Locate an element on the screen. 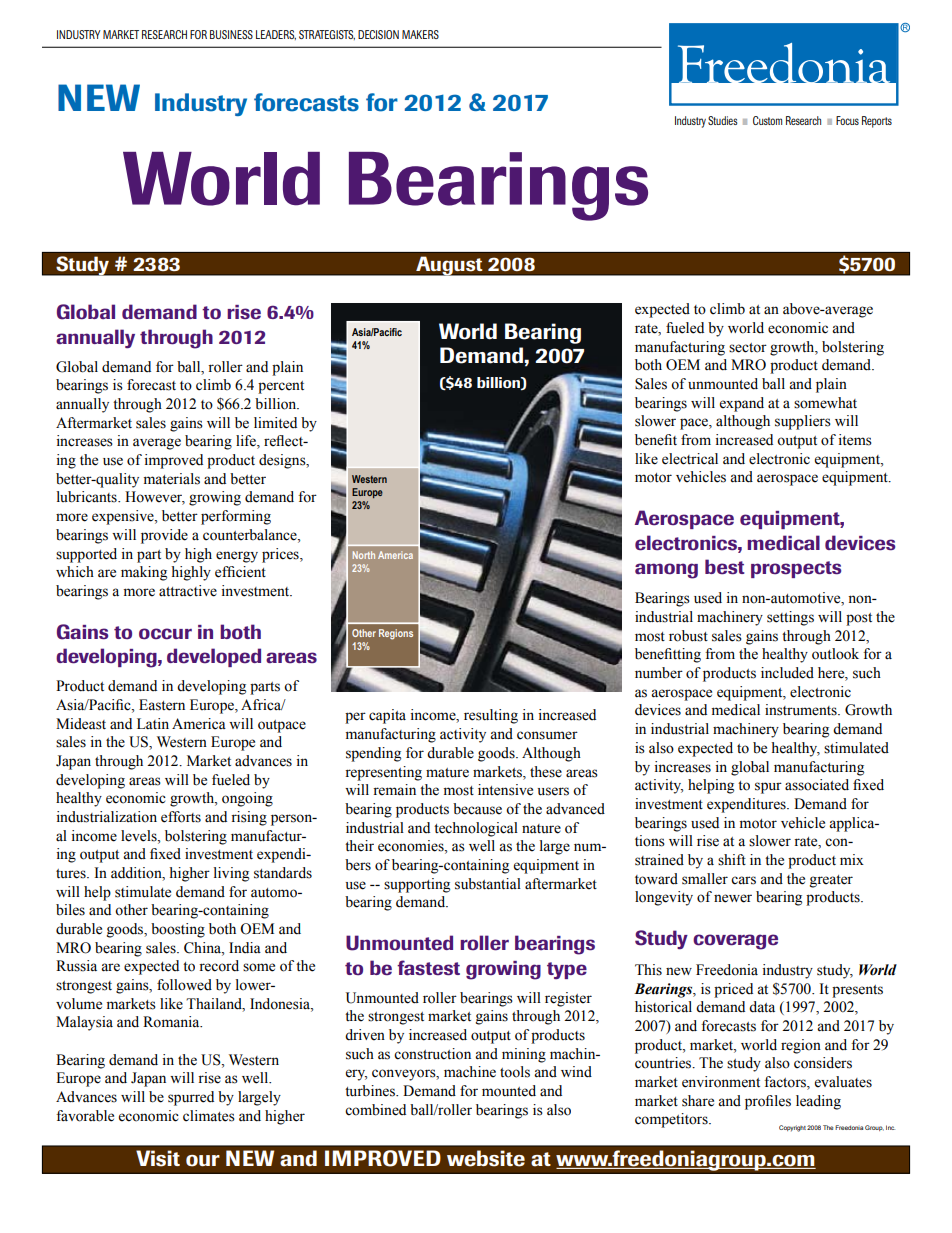 This screenshot has height=1233, width=952. North is located at coordinates (364, 555).
